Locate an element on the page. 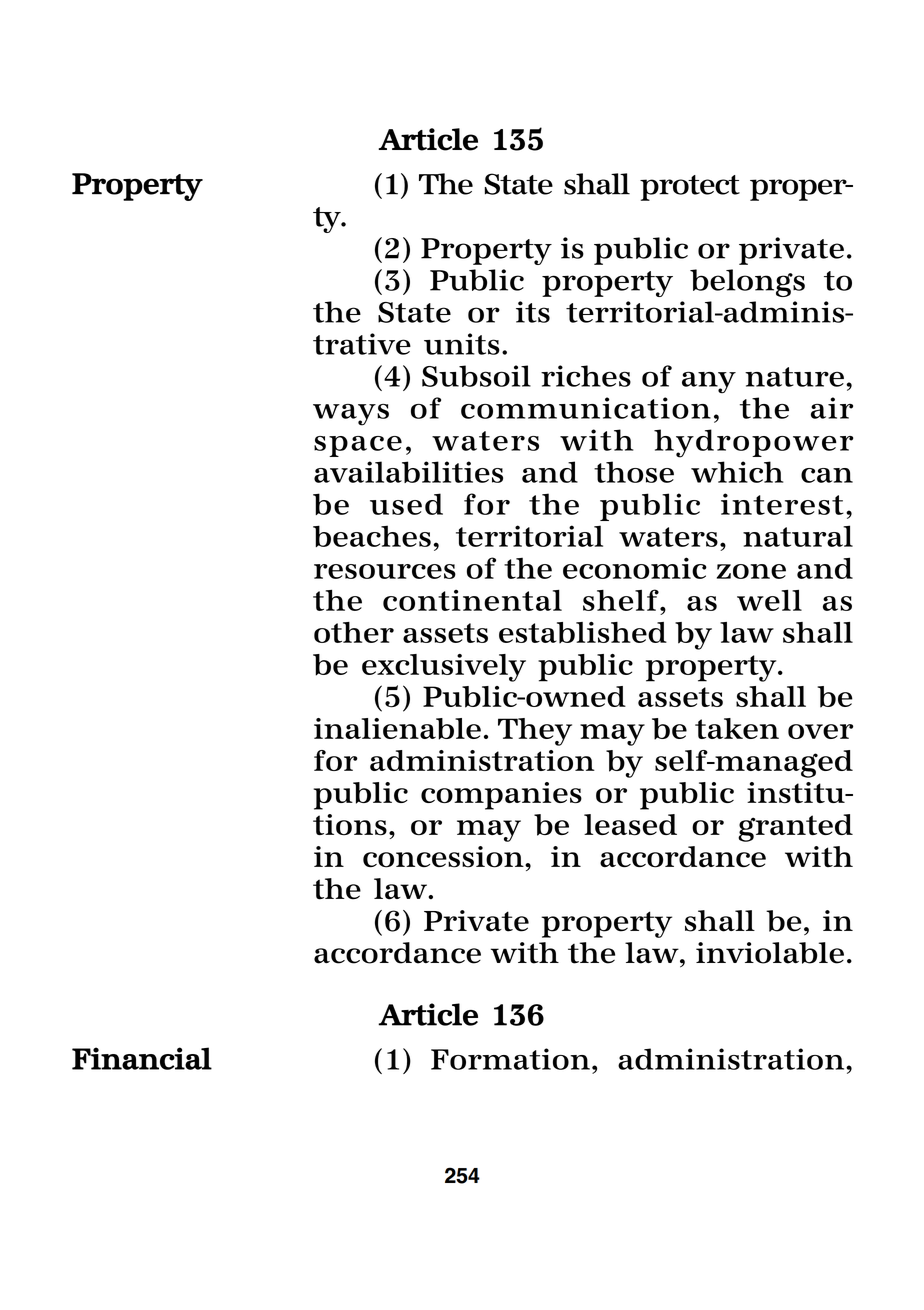 The height and width of the page is (1310, 924). Subsoil is located at coordinates (476, 376).
